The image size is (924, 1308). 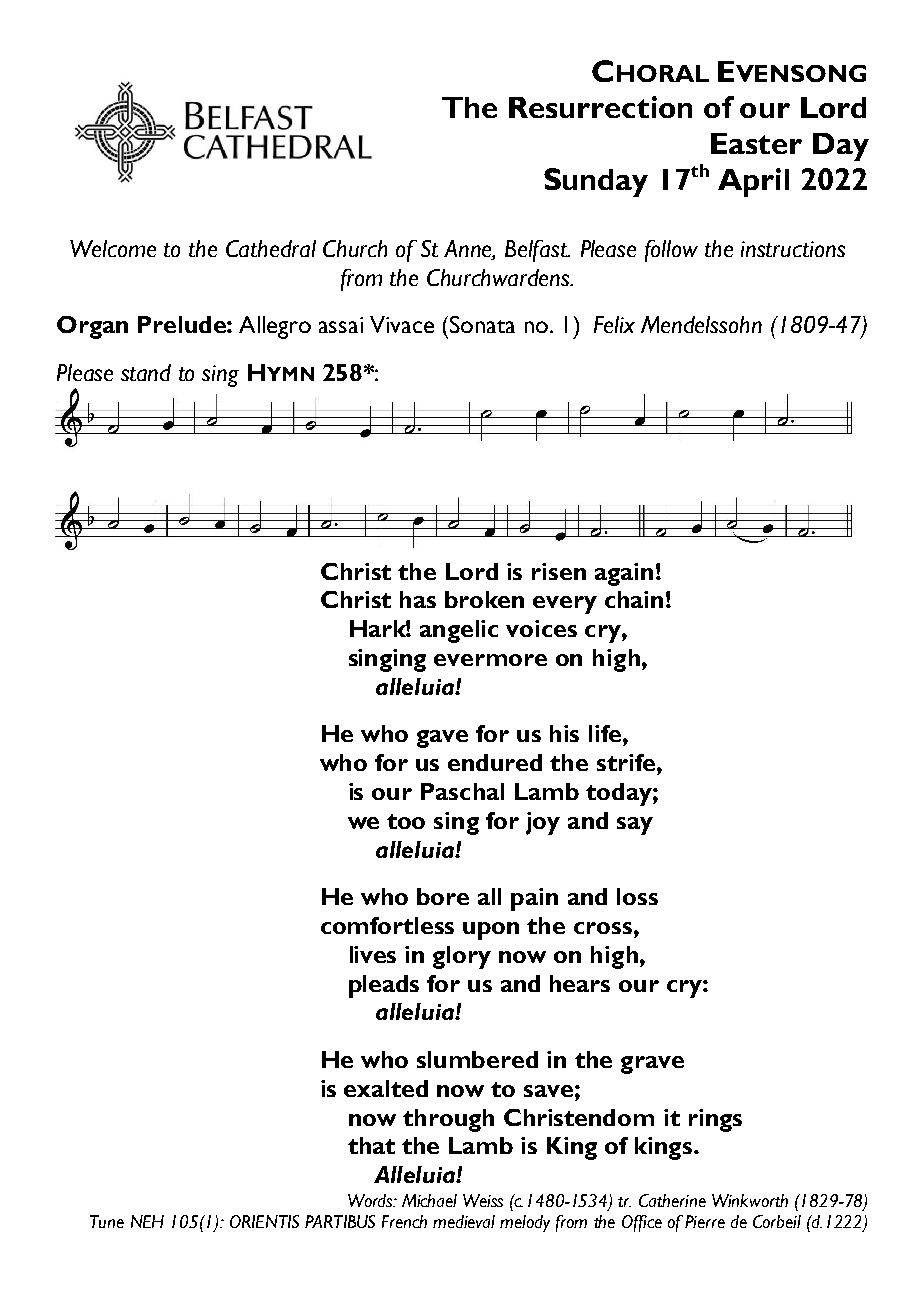 I want to click on too, so click(x=406, y=821).
